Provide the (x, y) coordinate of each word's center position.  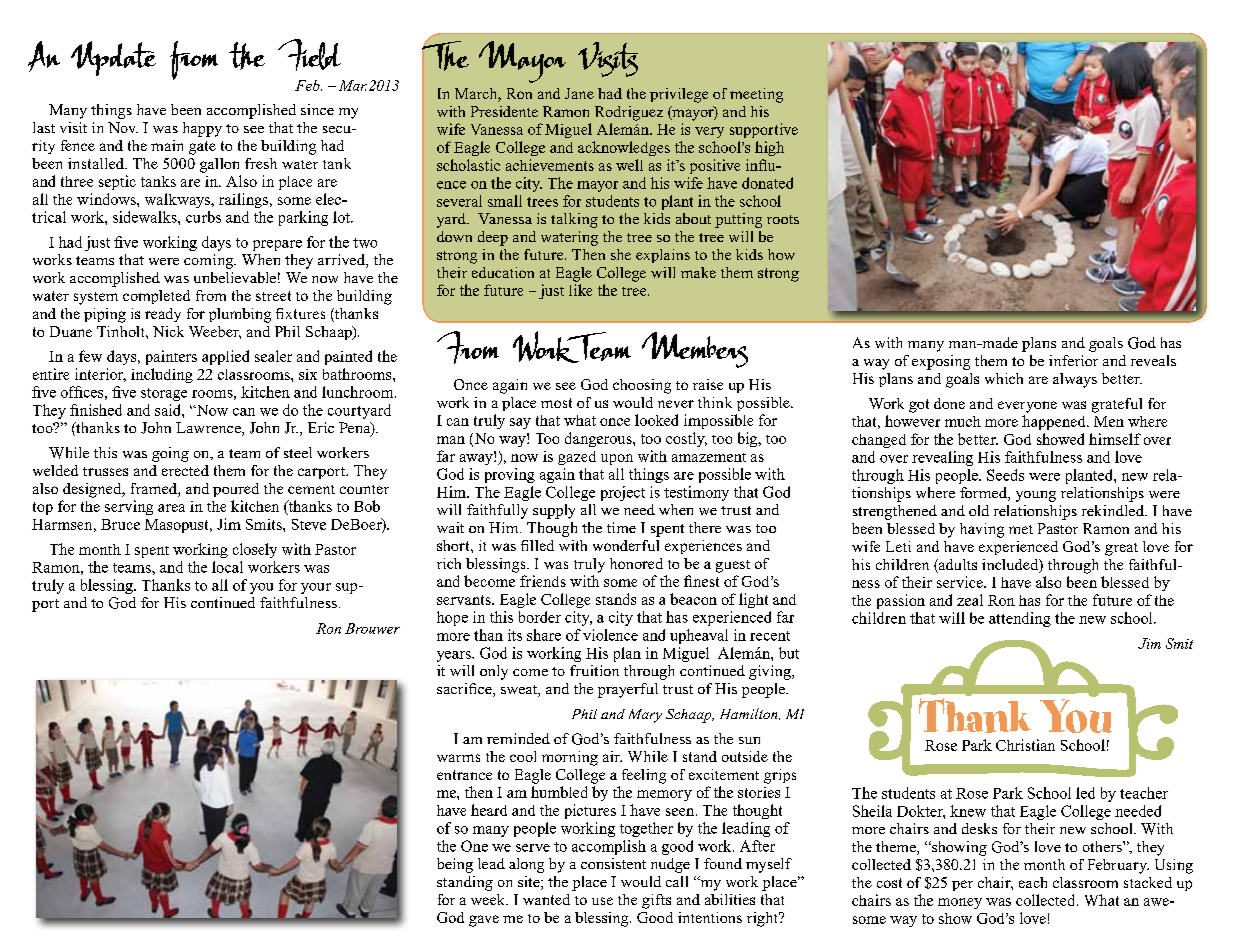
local (227, 567)
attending (1020, 619)
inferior (1073, 360)
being (455, 865)
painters (171, 357)
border (540, 617)
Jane (579, 93)
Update (113, 58)
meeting (756, 95)
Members (695, 350)
